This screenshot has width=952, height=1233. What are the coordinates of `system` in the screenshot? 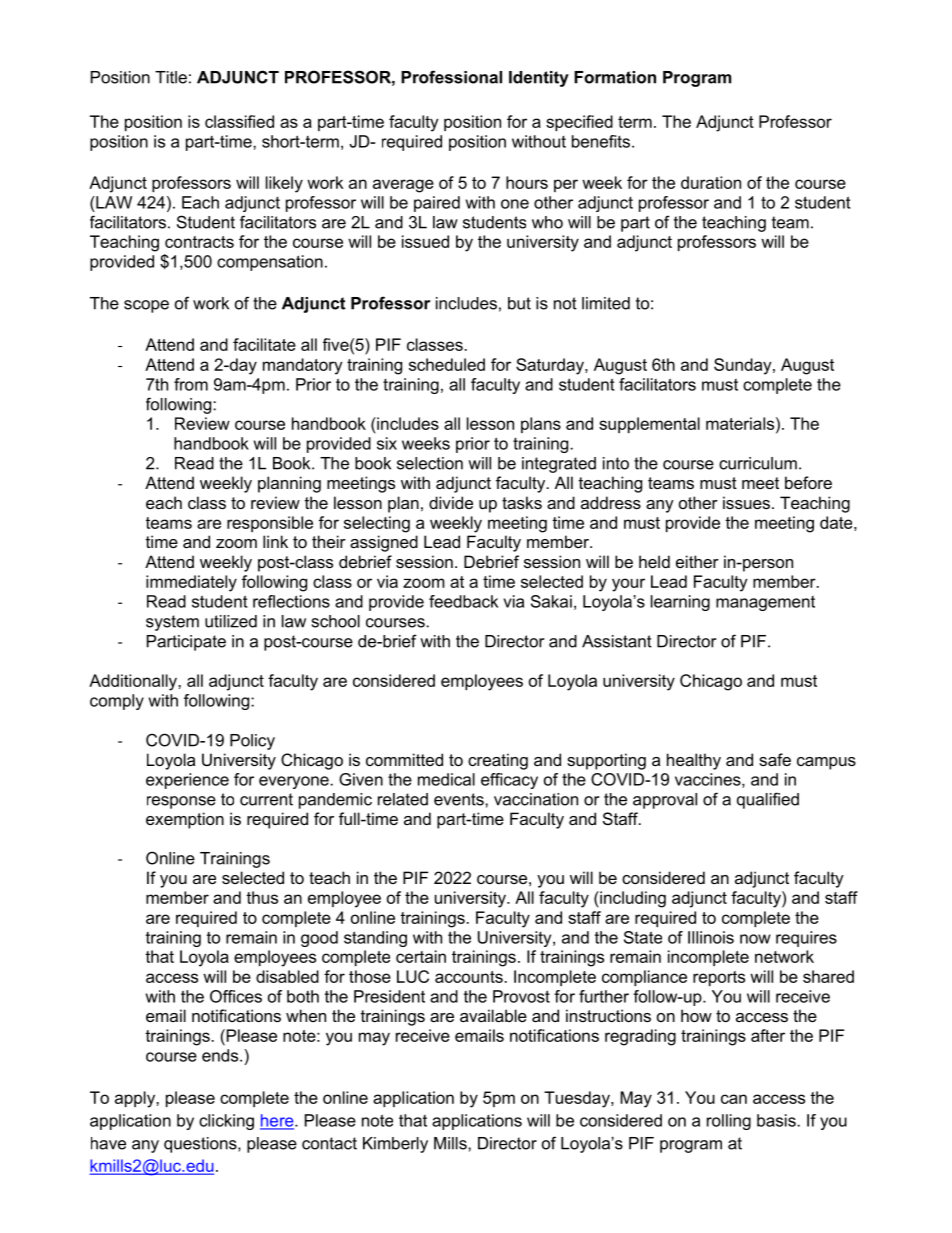 It's located at (172, 623).
